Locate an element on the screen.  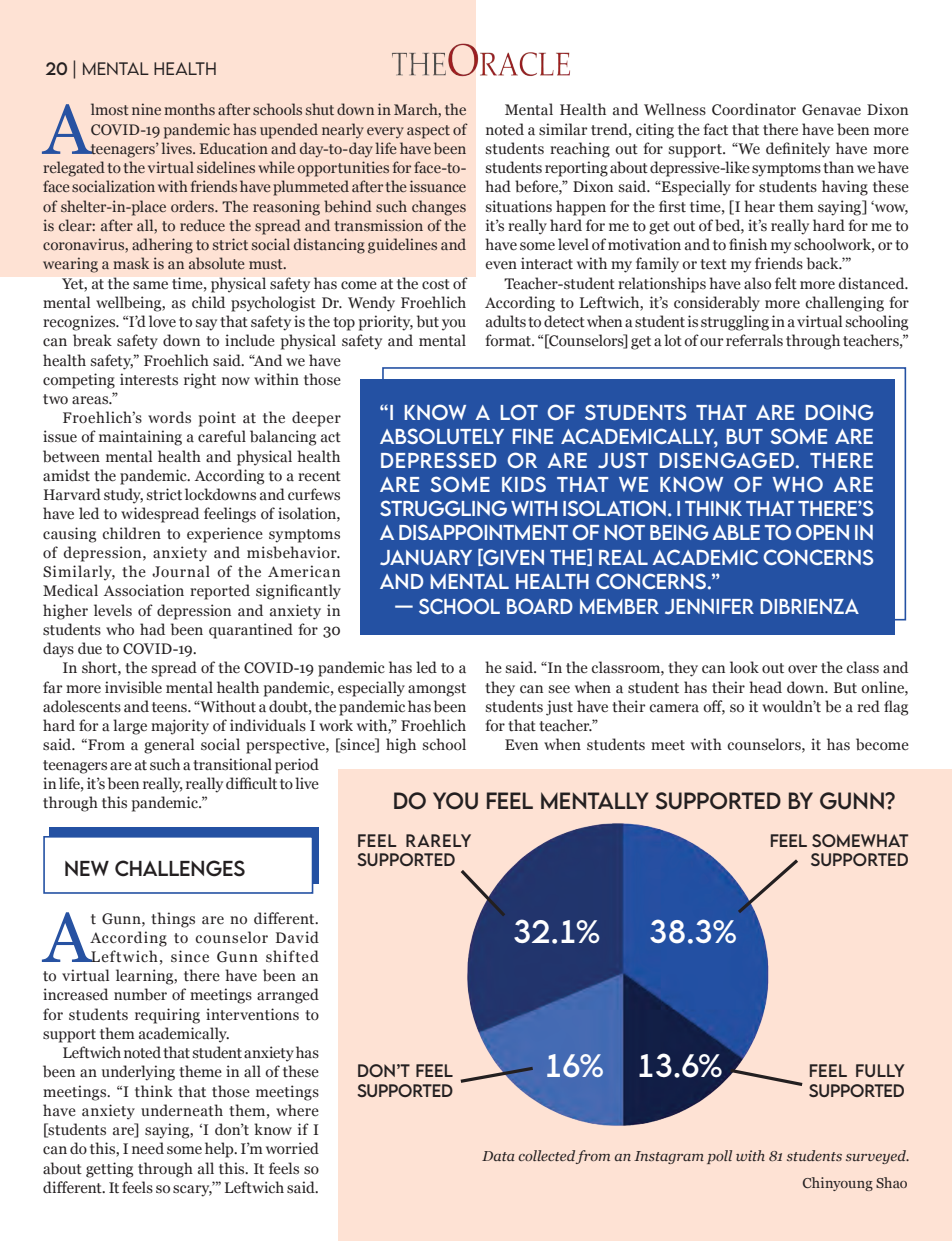
love is located at coordinates (162, 321).
